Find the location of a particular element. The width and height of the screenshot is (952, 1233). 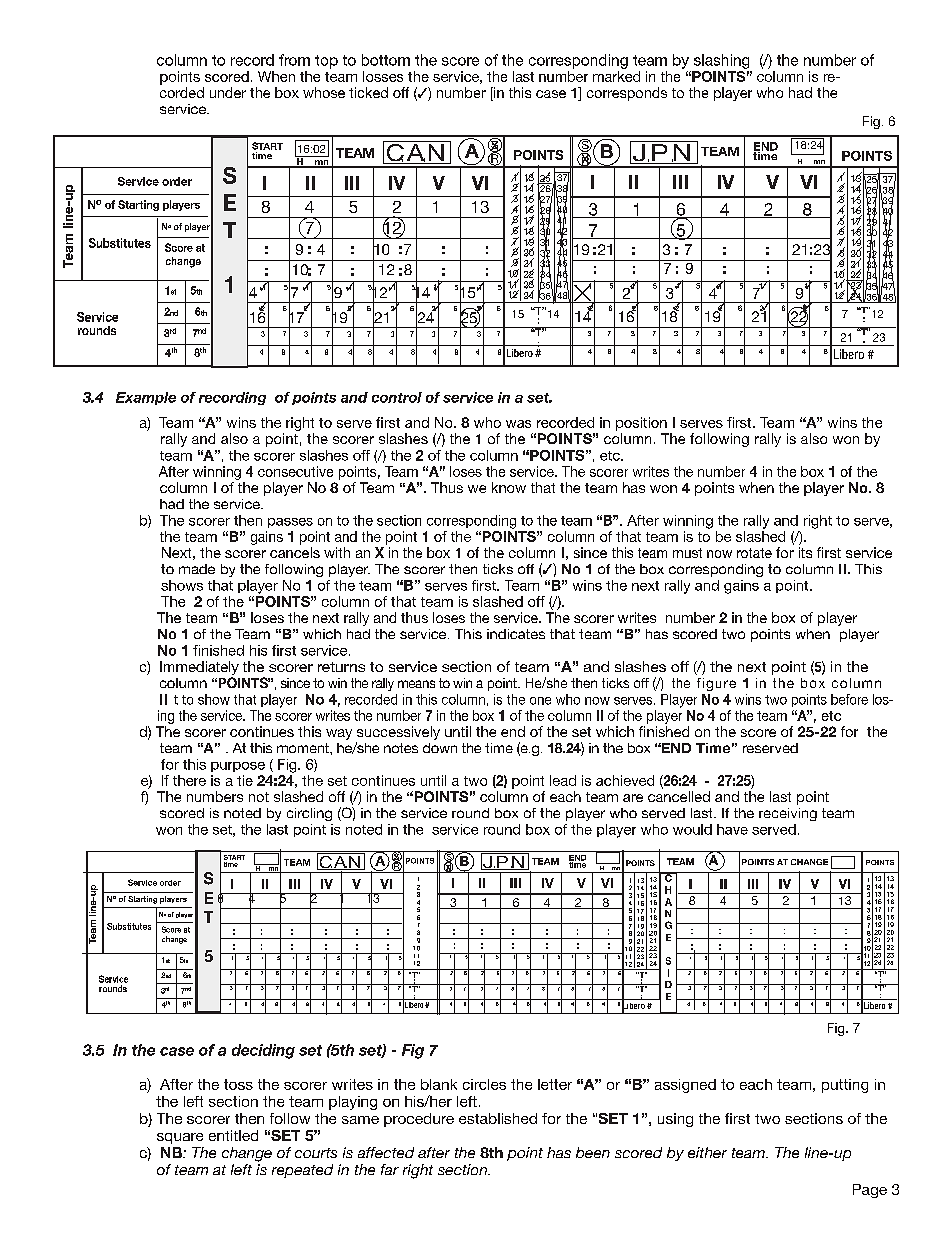

circling is located at coordinates (309, 814).
